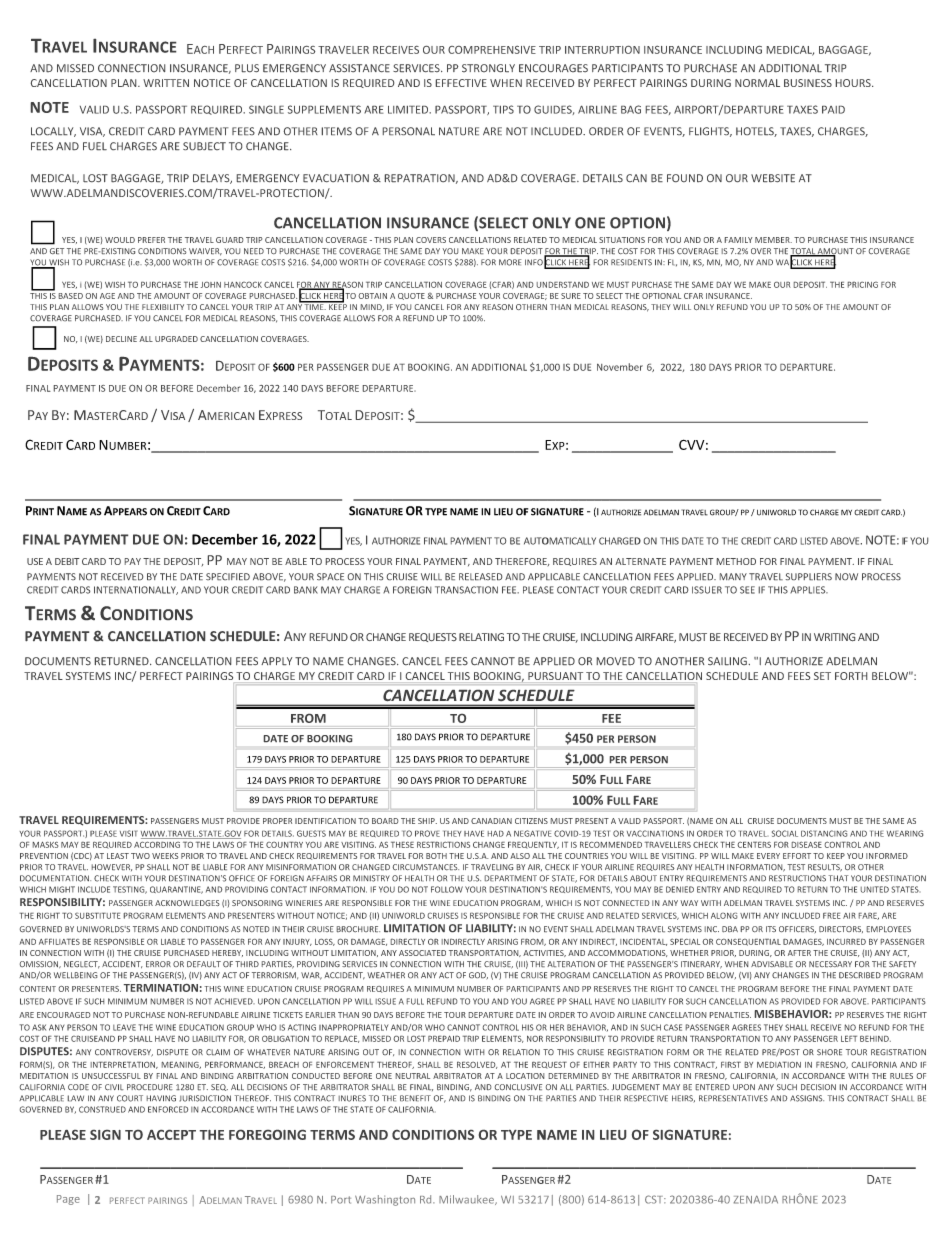  I want to click on FREE, so click(832, 916).
